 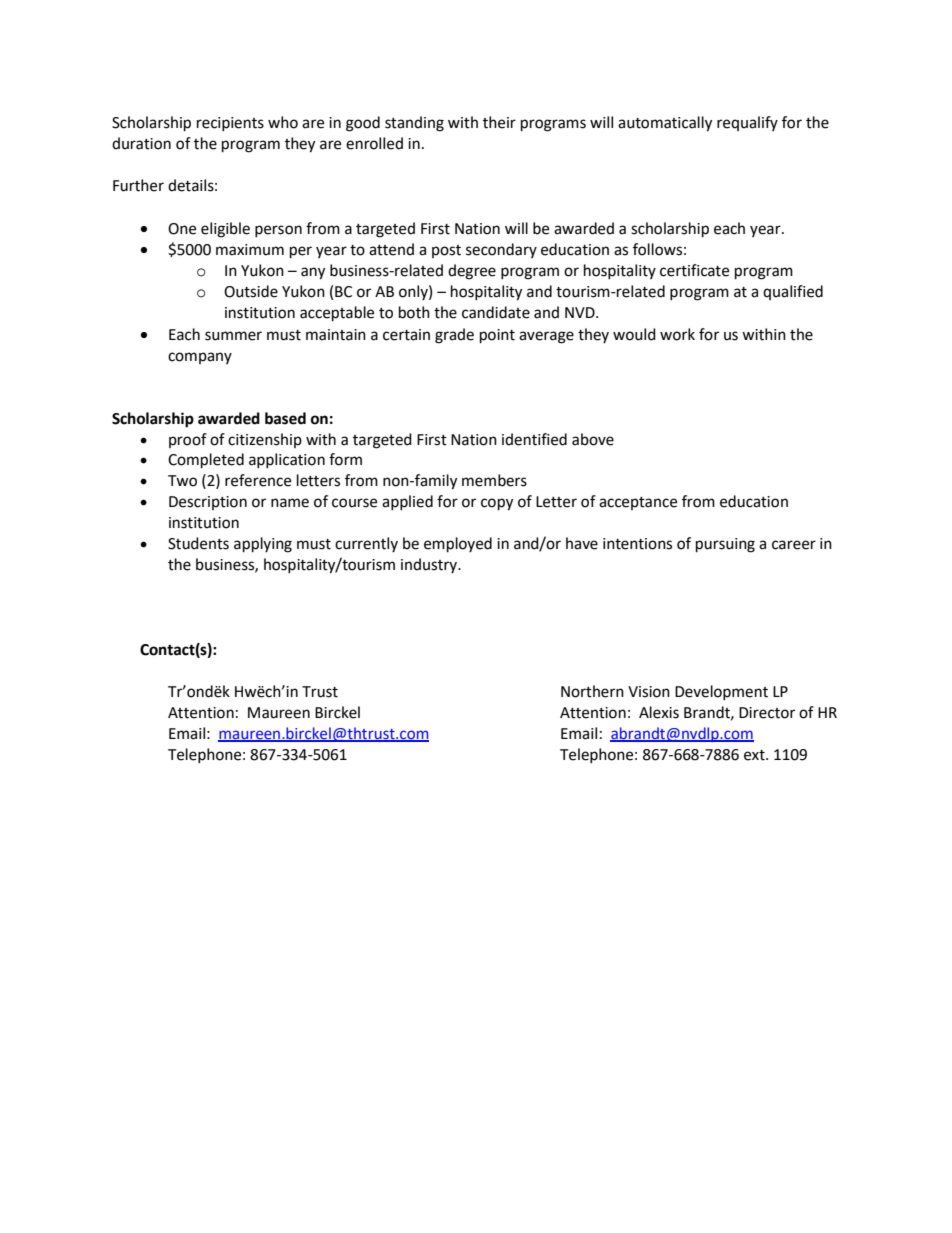 I want to click on identified, so click(x=534, y=439).
